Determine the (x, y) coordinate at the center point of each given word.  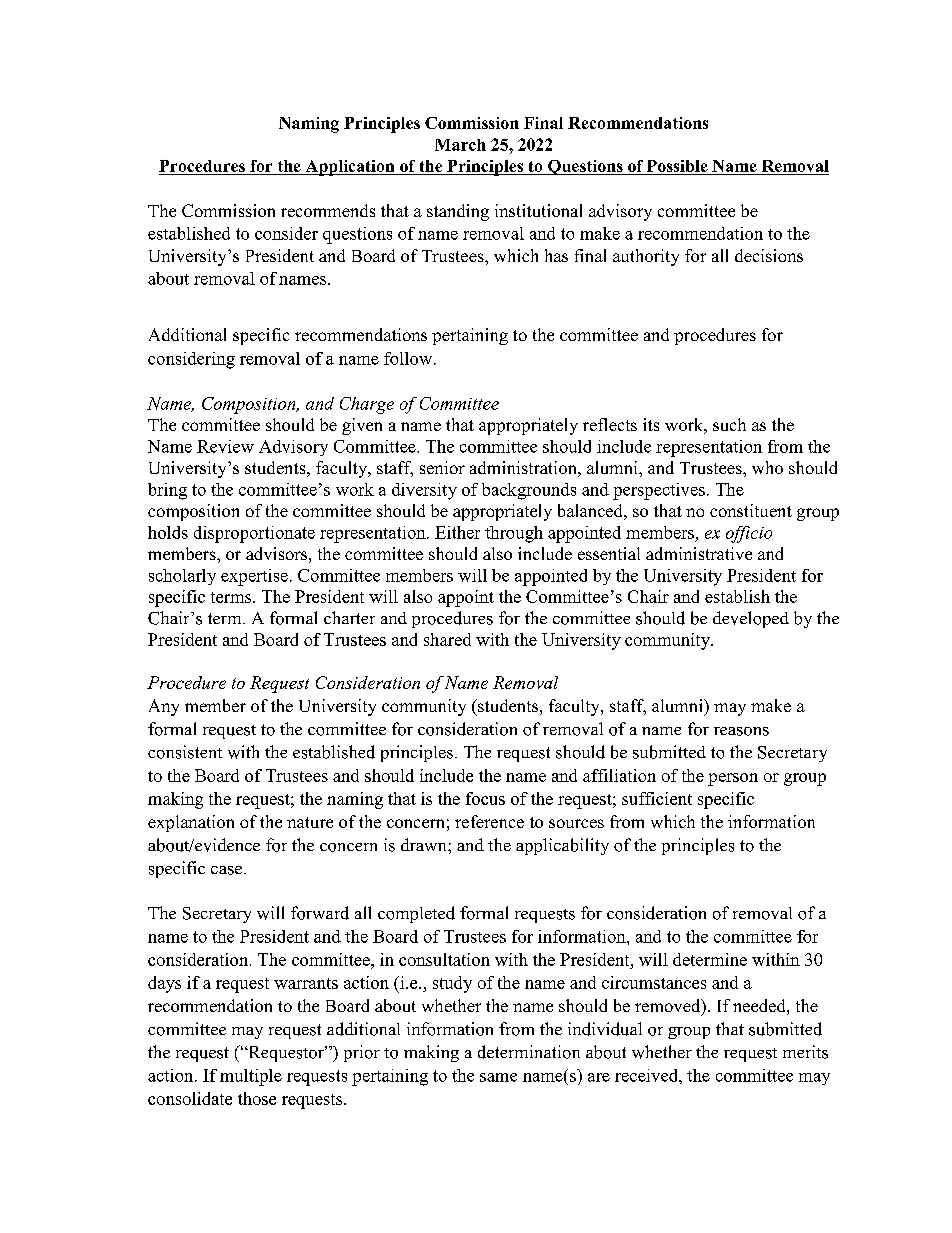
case (228, 870)
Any (164, 707)
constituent (751, 510)
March (460, 145)
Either (457, 532)
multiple (251, 1077)
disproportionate (254, 534)
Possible (677, 167)
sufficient (657, 798)
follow (409, 358)
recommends (328, 210)
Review (225, 446)
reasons (741, 731)
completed (416, 914)
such (729, 424)
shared (447, 639)
